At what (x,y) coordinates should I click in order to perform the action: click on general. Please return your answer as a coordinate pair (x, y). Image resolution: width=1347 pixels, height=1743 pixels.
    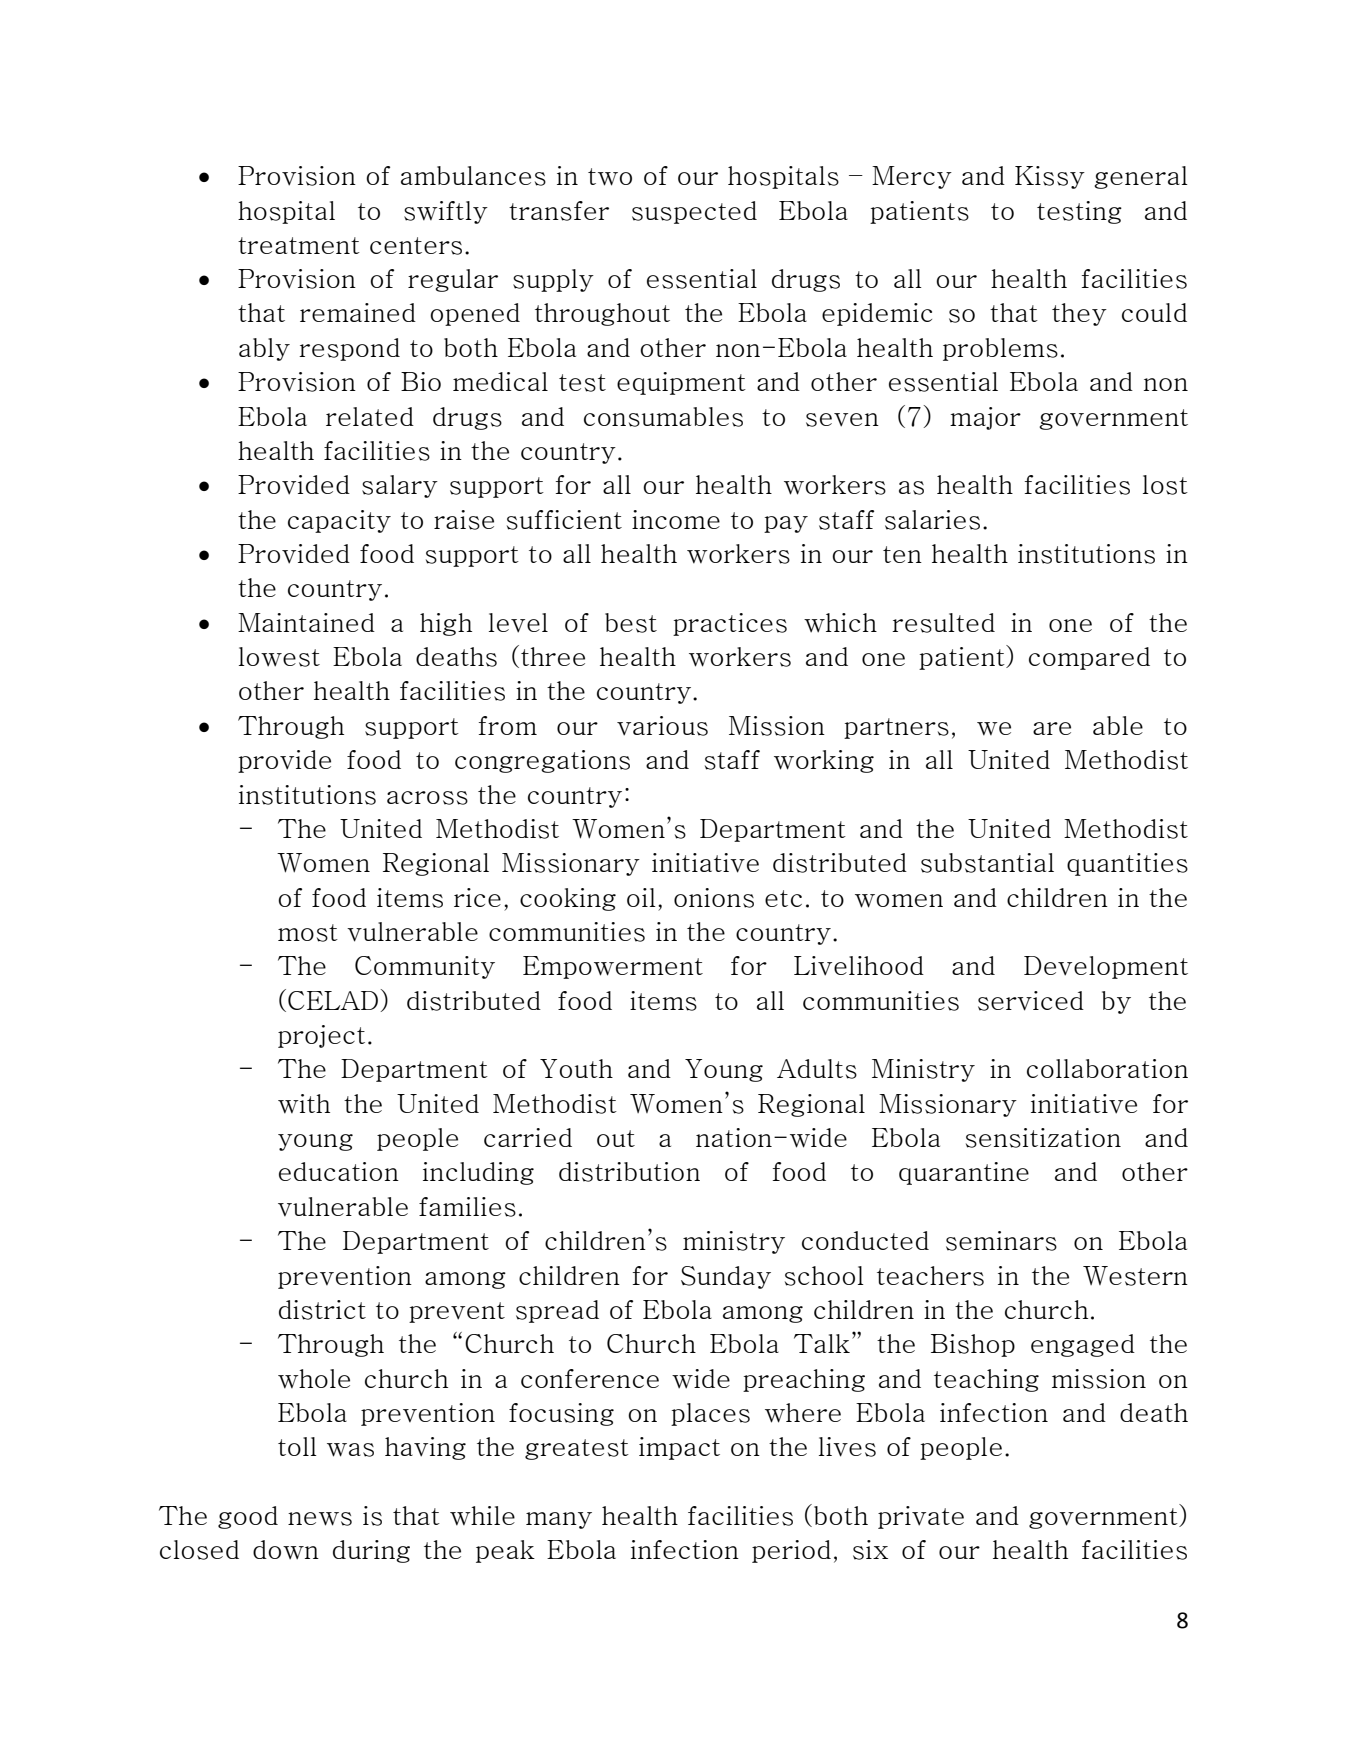
    Looking at the image, I should click on (1141, 177).
